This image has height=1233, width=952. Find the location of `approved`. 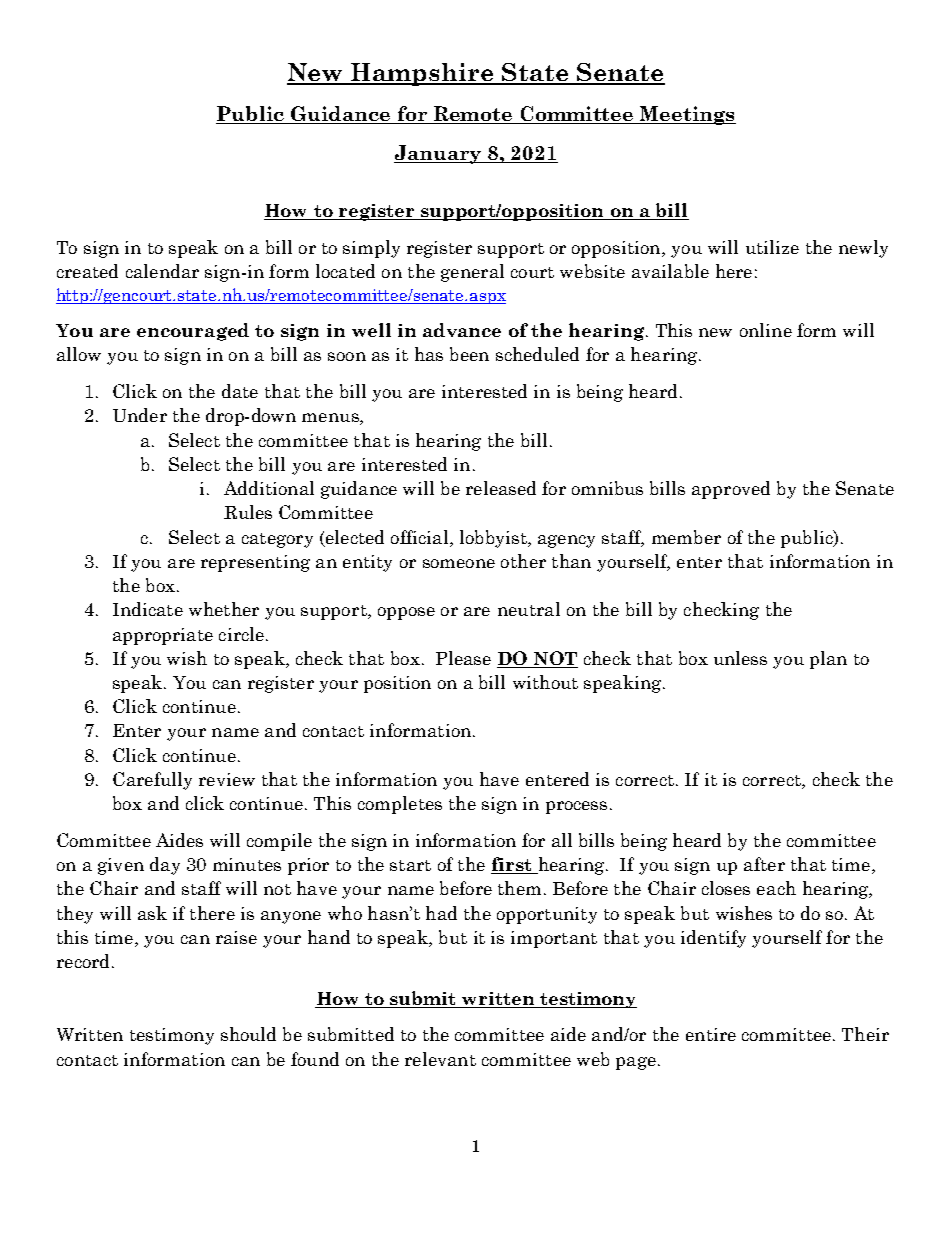

approved is located at coordinates (731, 490).
